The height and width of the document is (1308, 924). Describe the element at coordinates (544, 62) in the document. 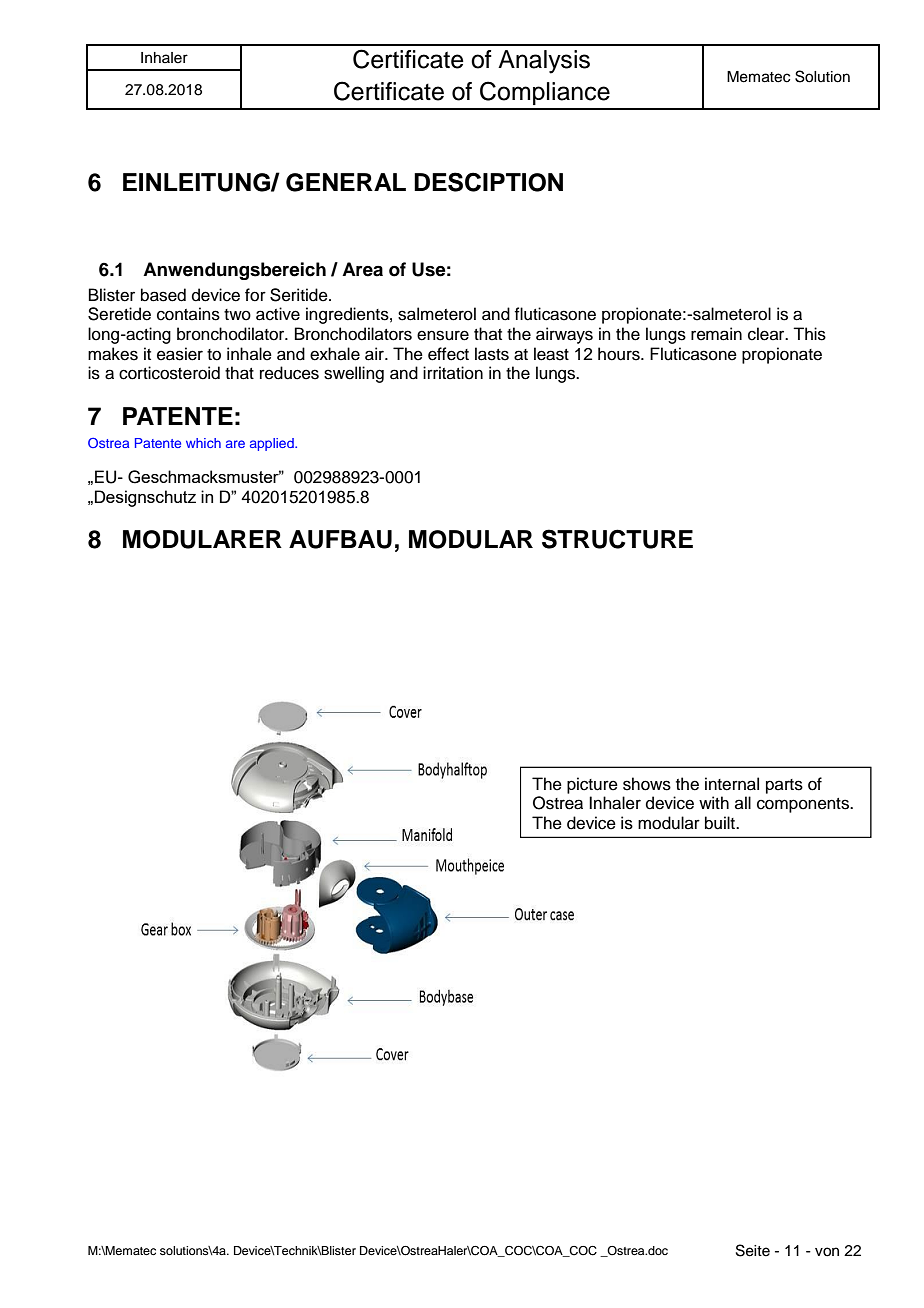

I see `Analysis` at that location.
